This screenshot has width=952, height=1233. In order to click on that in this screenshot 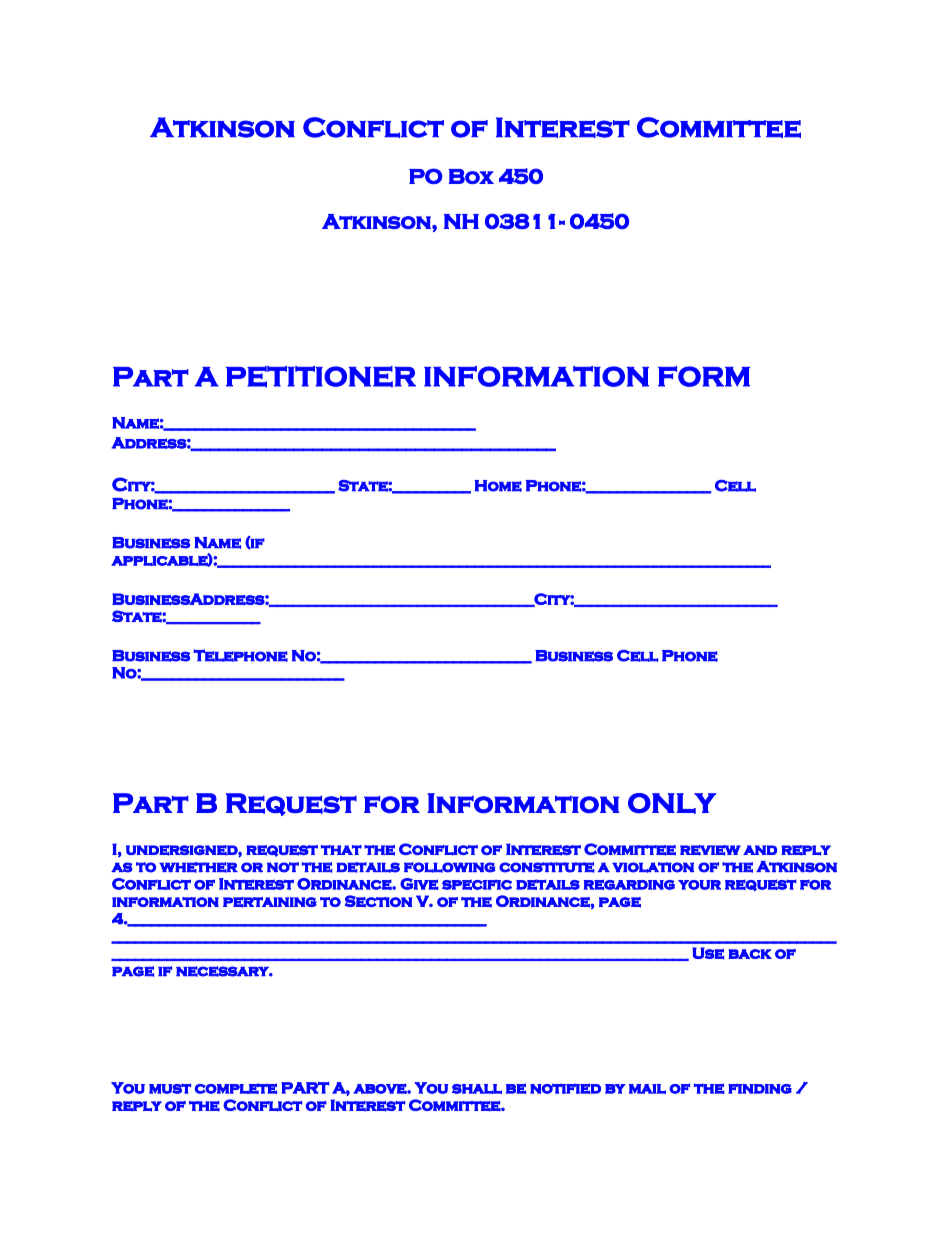, I will do `click(341, 850)`.
